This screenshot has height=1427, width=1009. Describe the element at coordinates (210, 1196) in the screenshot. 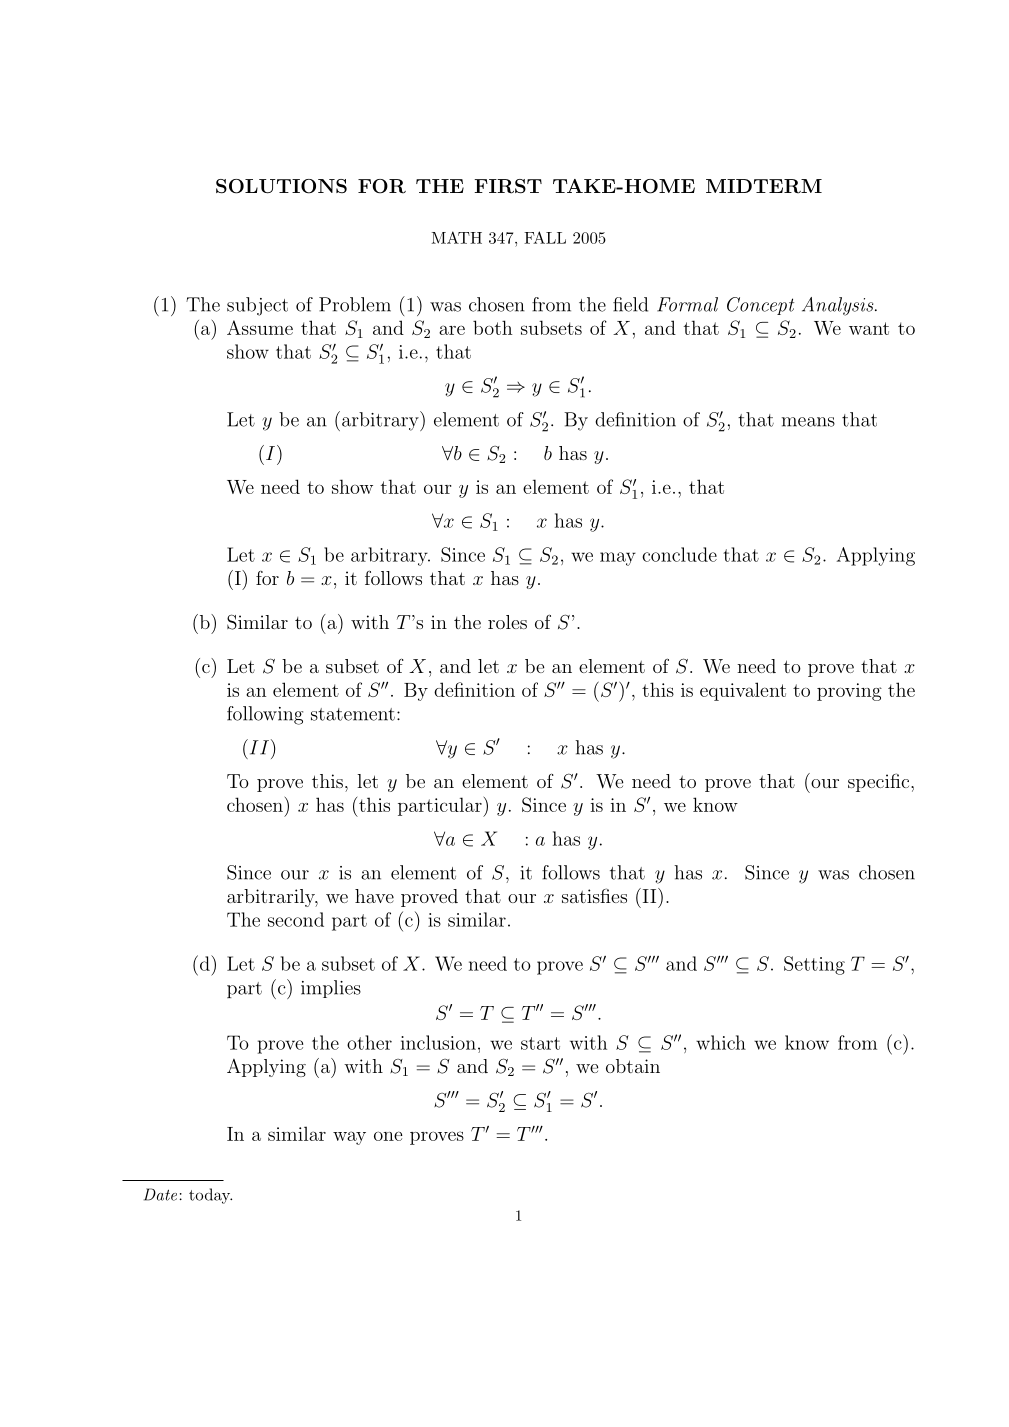

I see `today` at that location.
